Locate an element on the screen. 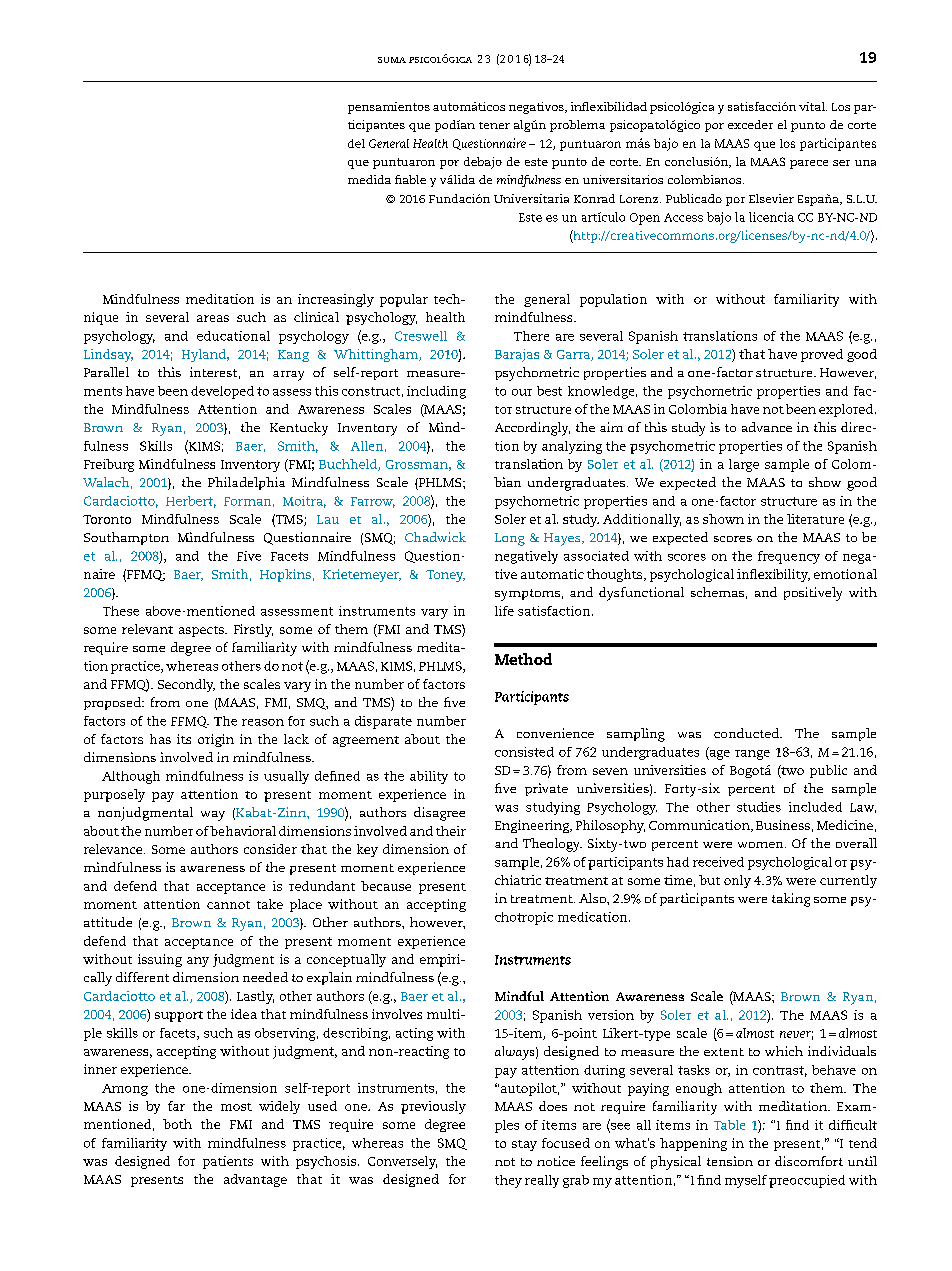  vital is located at coordinates (813, 106).
